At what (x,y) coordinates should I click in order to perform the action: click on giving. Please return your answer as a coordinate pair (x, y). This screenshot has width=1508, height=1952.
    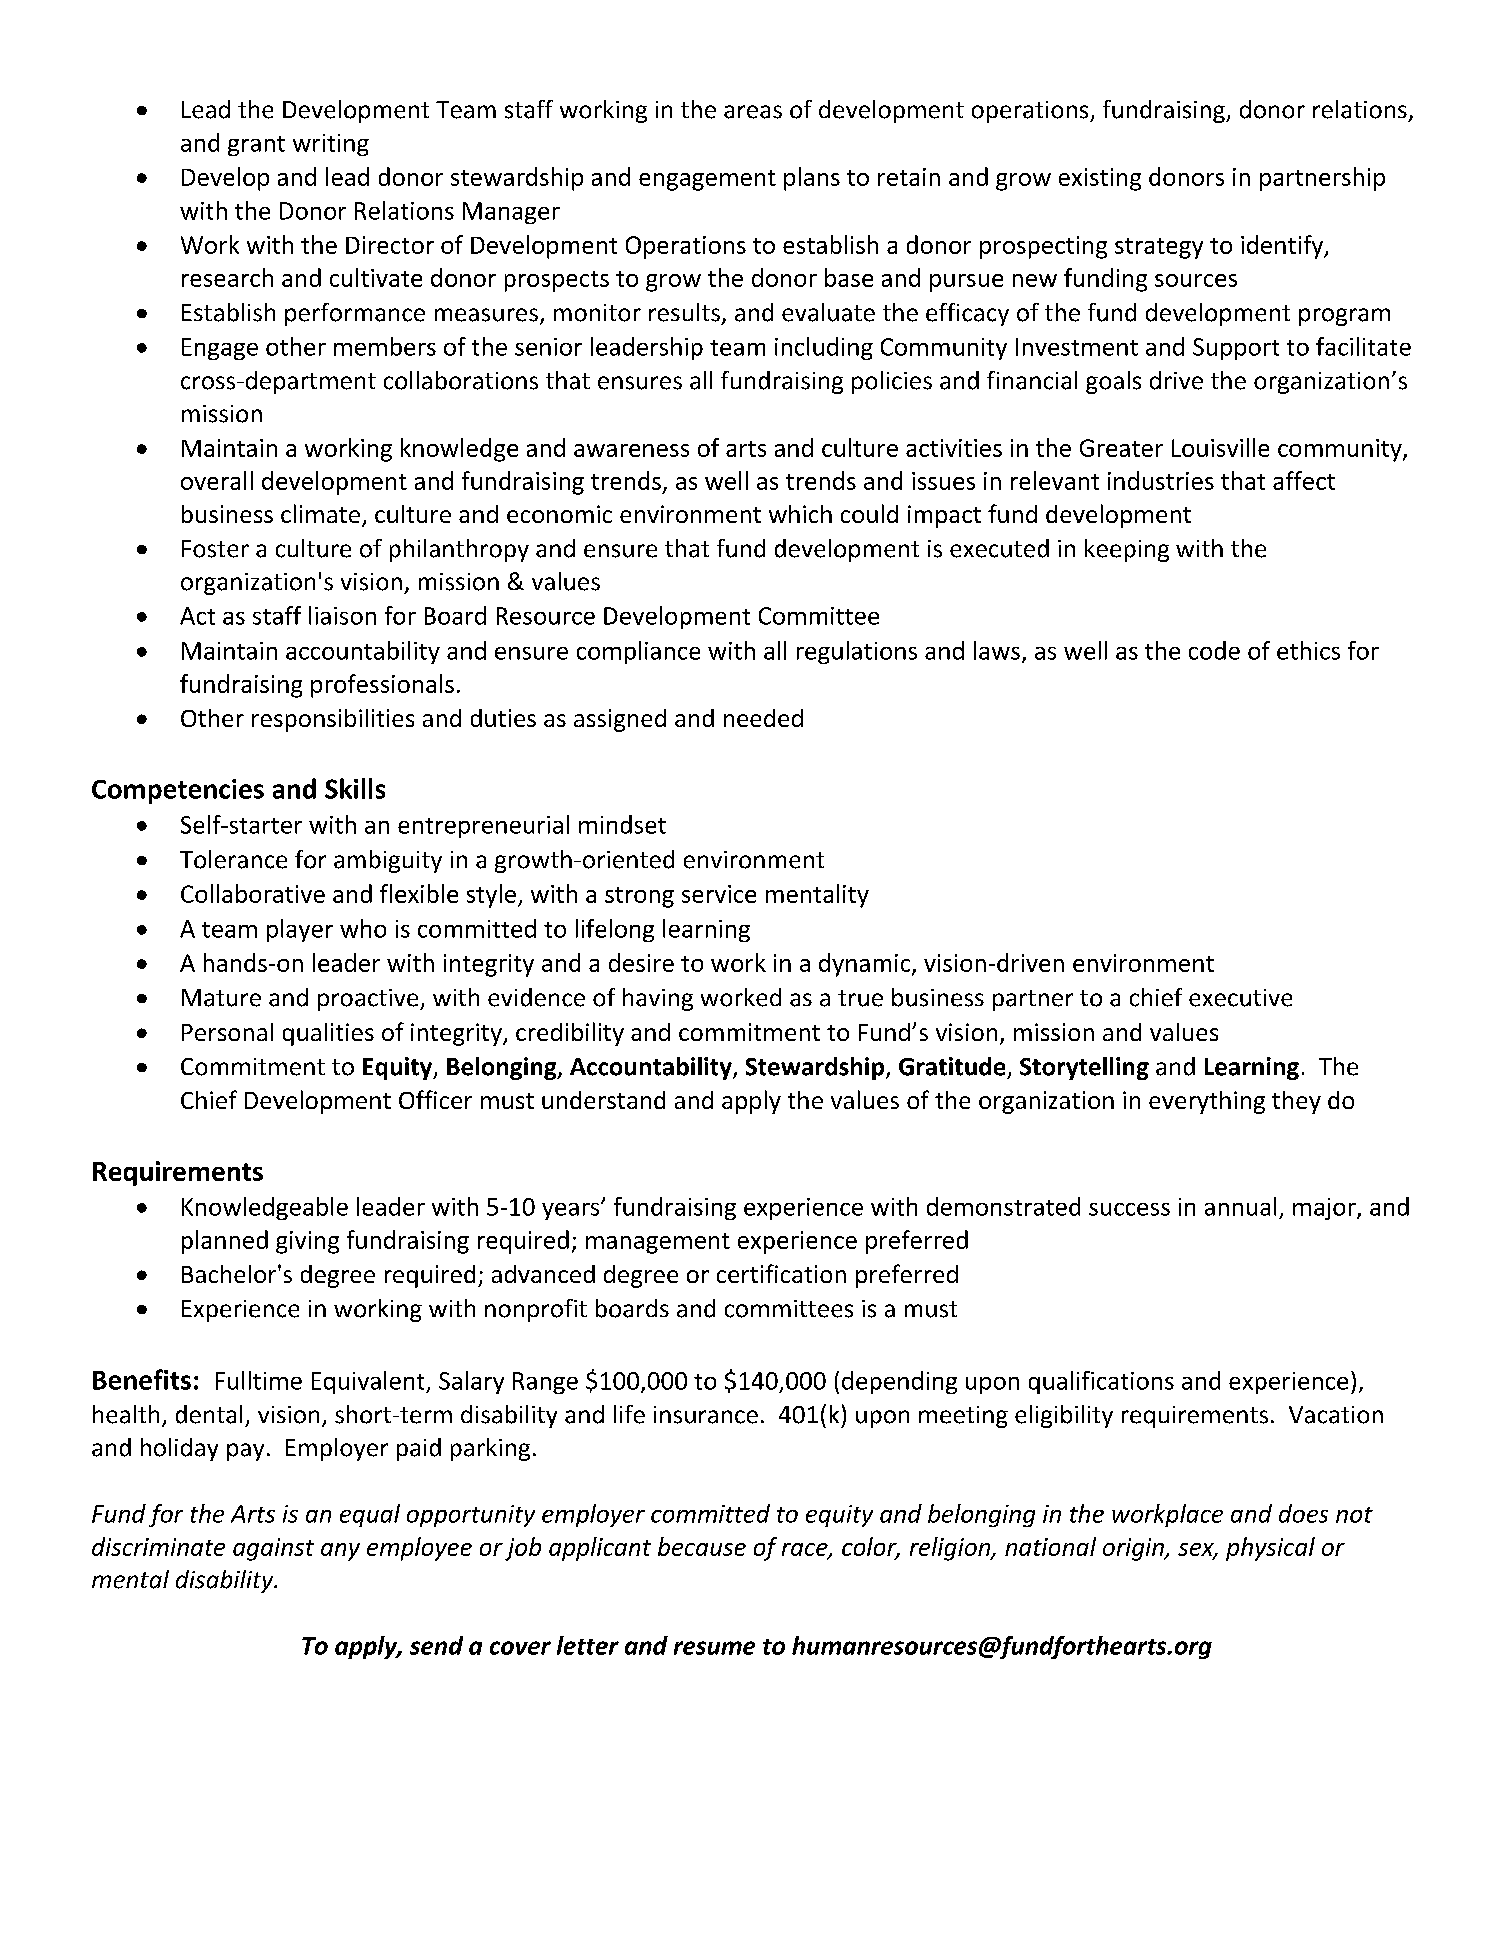
    Looking at the image, I should click on (307, 1242).
